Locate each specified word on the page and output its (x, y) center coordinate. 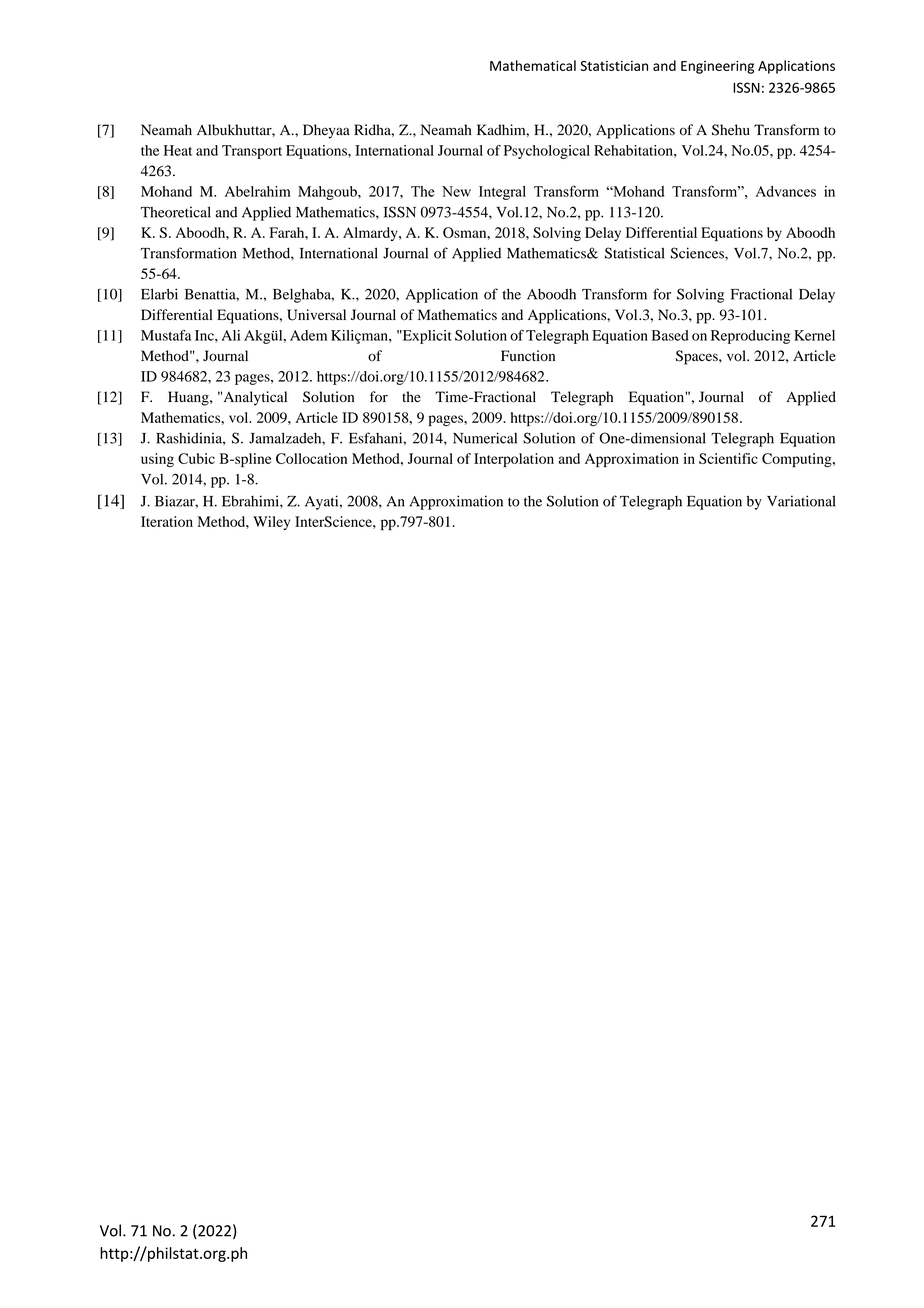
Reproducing (750, 337)
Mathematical (533, 65)
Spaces (698, 357)
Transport (252, 152)
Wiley (271, 523)
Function (528, 356)
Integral (502, 193)
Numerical (485, 438)
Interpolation (514, 460)
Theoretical (176, 212)
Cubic (196, 458)
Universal (316, 315)
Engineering (717, 67)
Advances (786, 191)
